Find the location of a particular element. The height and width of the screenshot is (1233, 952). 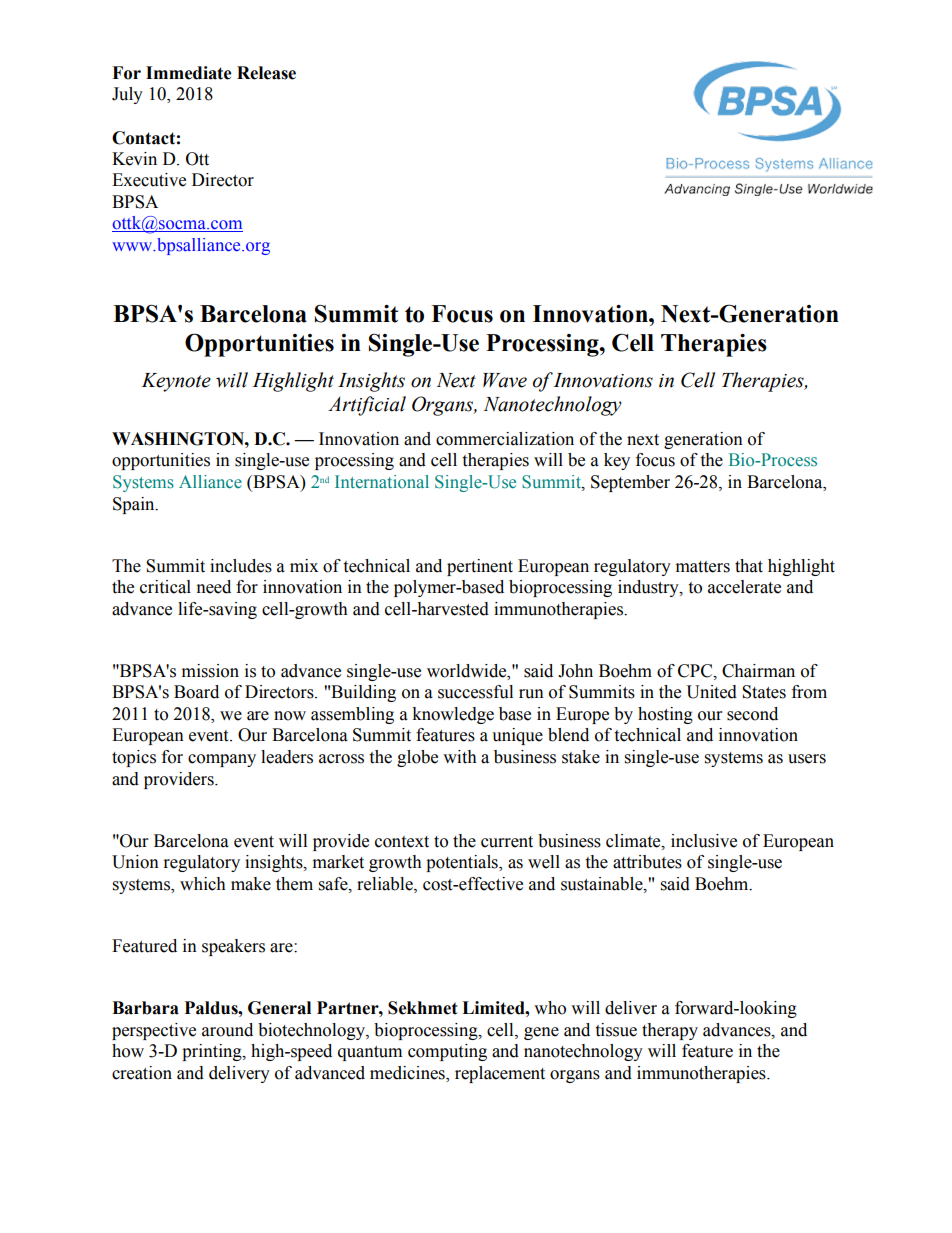

need is located at coordinates (214, 587).
